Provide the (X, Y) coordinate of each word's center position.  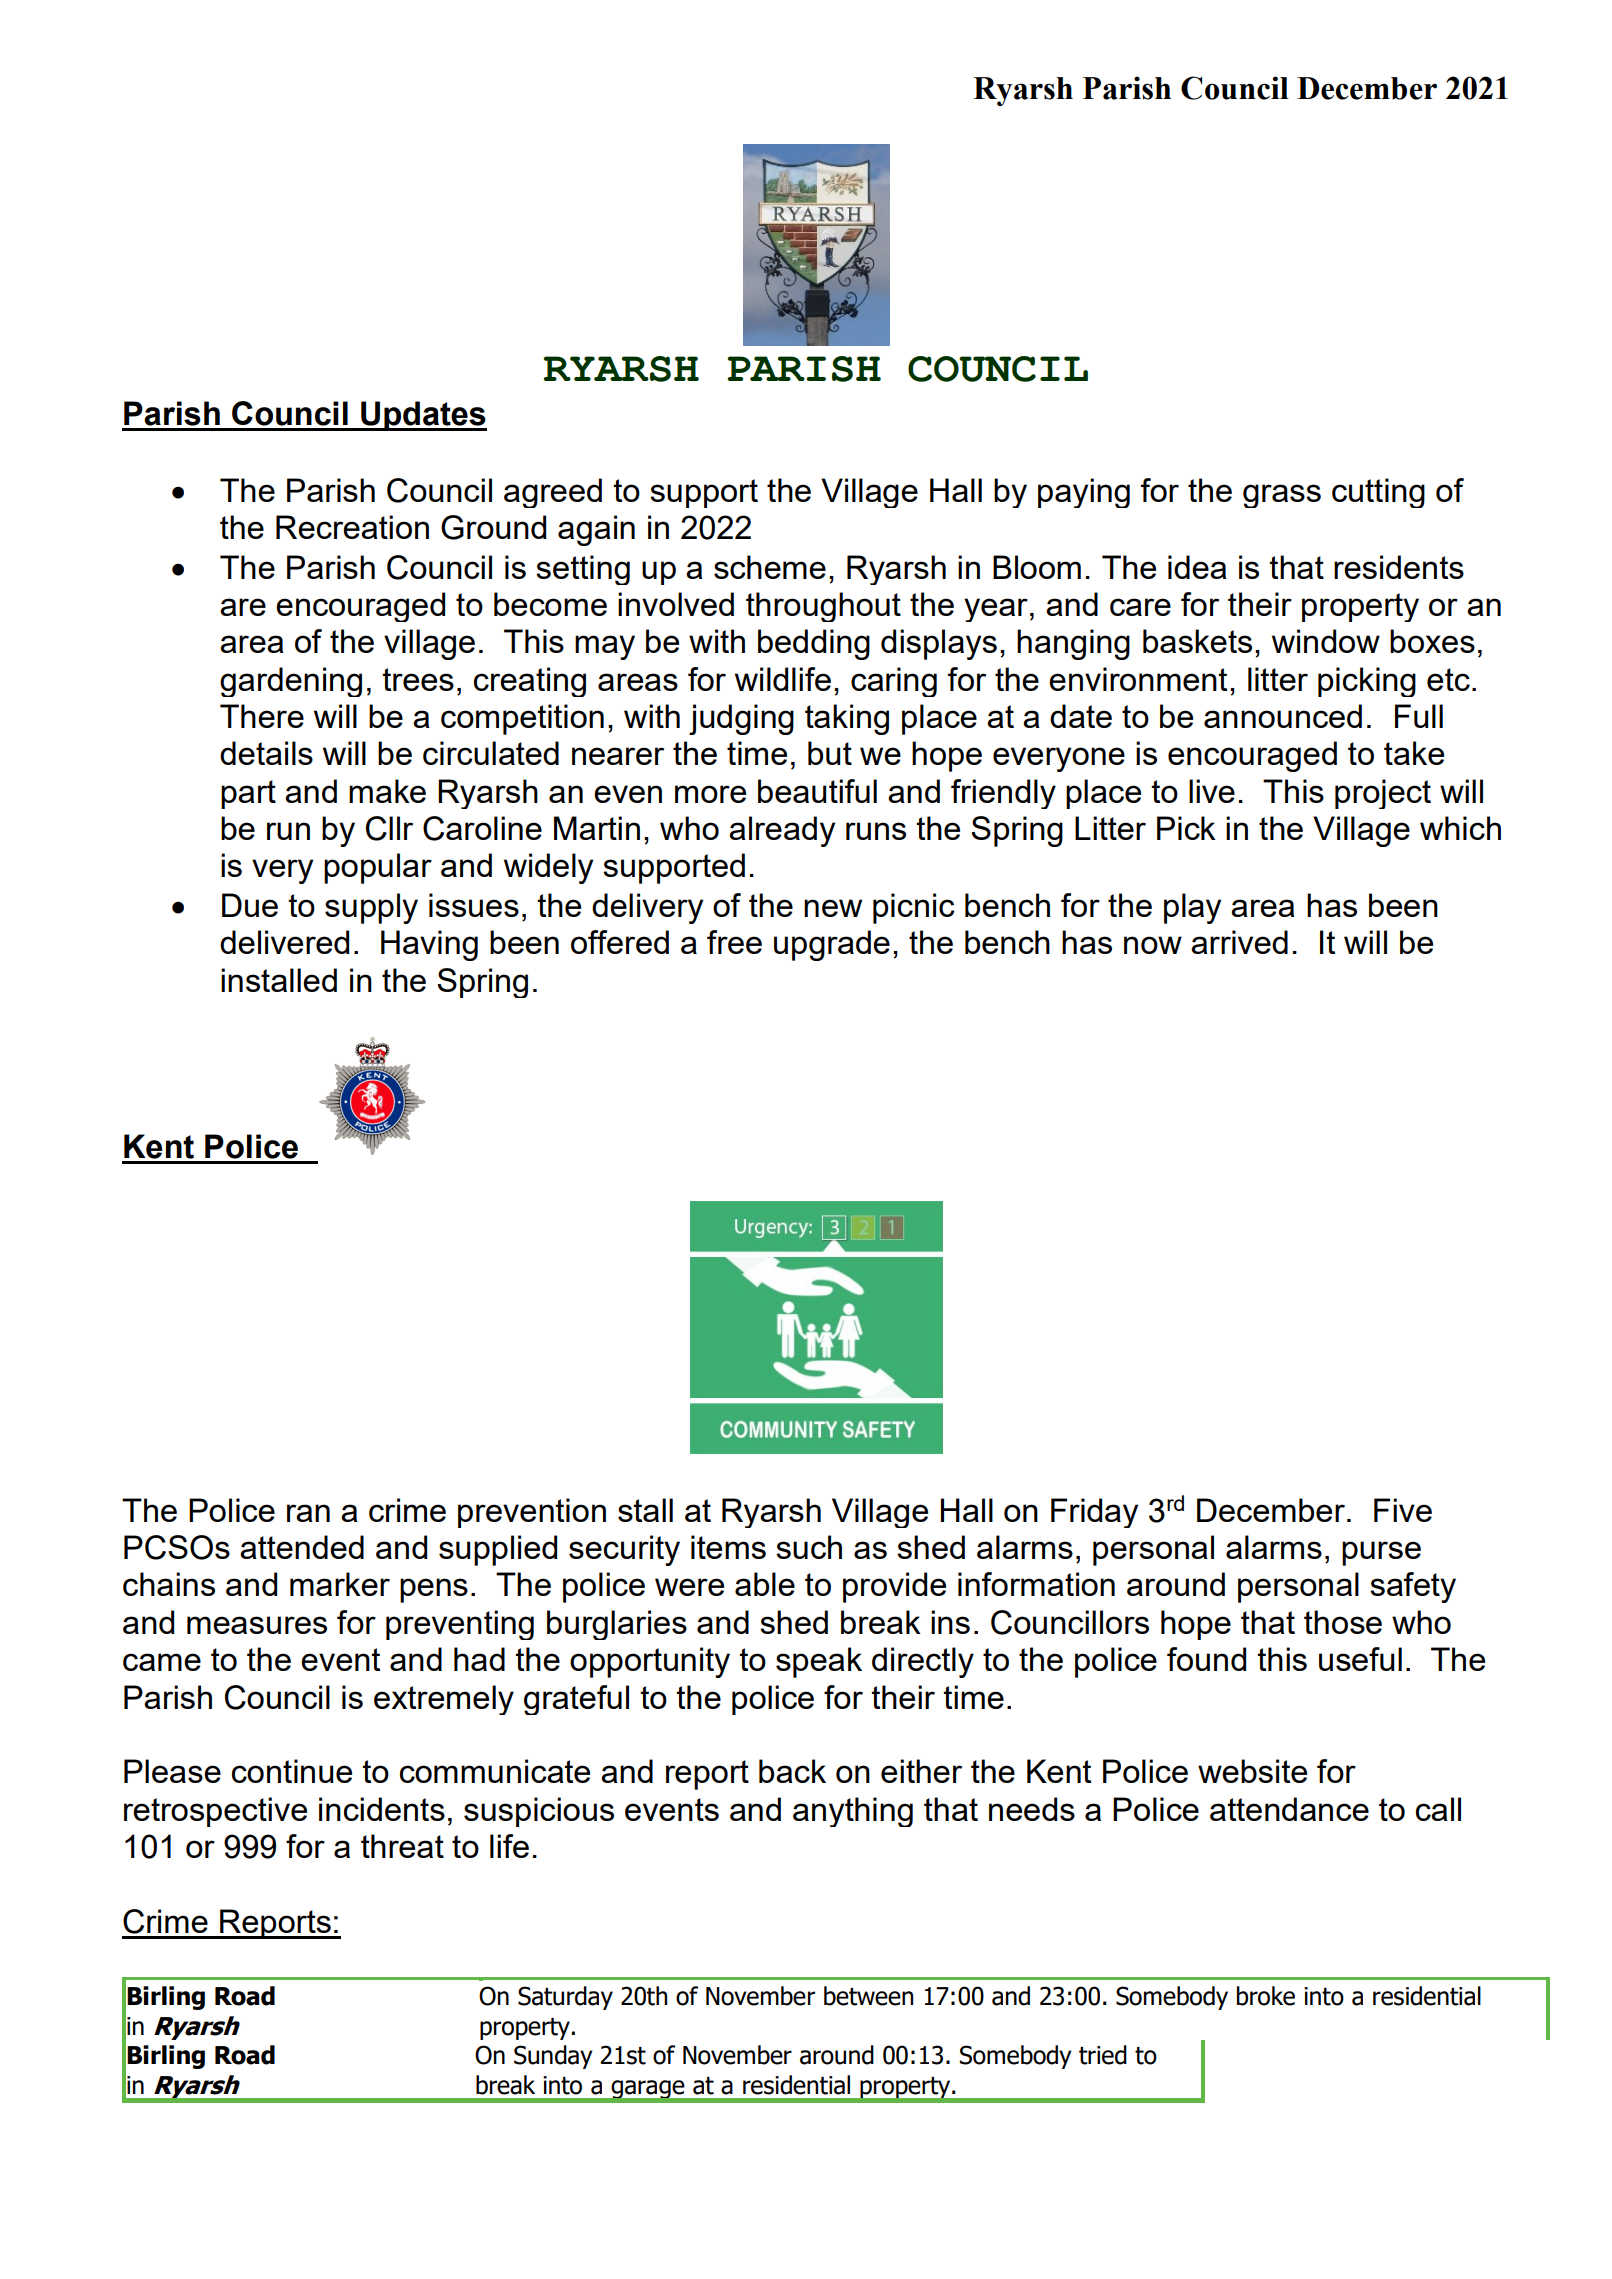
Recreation (352, 527)
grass (1282, 496)
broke (1266, 1996)
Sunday (553, 2057)
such (809, 1547)
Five (1403, 1510)
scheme (770, 567)
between (868, 1996)
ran (308, 1513)
